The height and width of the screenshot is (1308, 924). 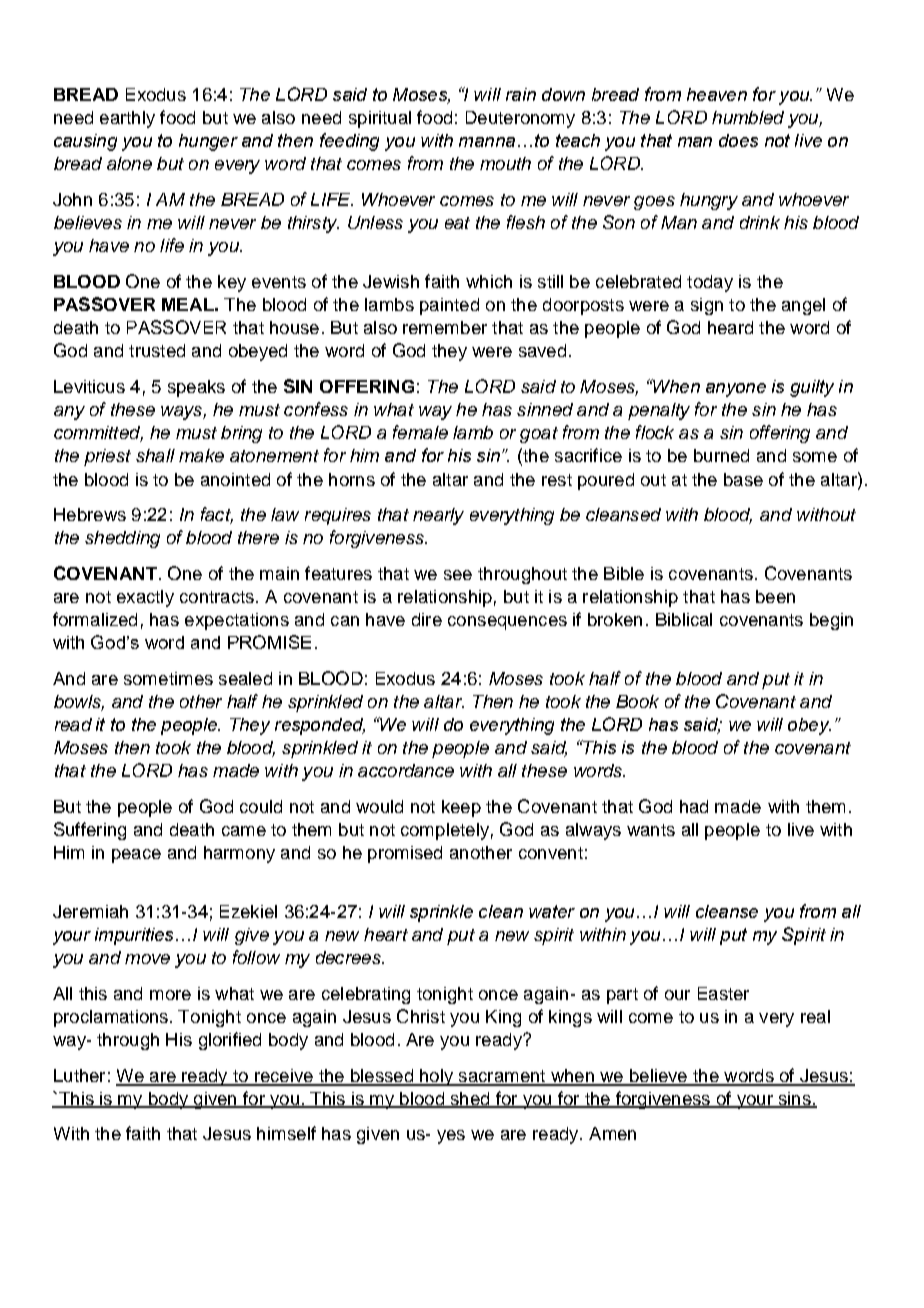 I want to click on peace, so click(x=136, y=856).
